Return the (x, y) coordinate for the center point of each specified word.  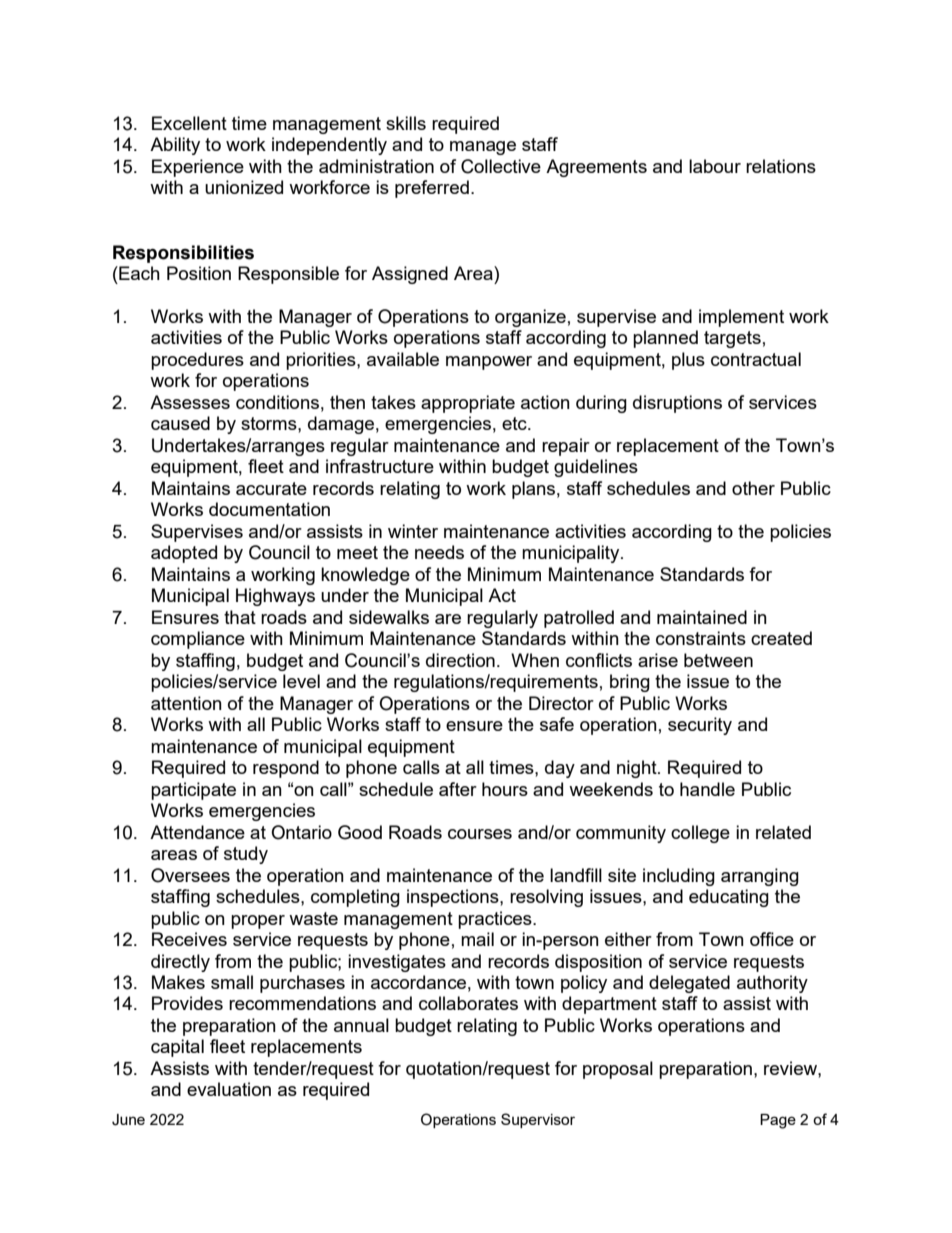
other (753, 488)
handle (707, 789)
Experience (198, 168)
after (458, 789)
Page (778, 1121)
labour (715, 166)
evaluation (229, 1089)
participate (193, 791)
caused (180, 423)
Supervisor (538, 1120)
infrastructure (380, 466)
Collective (501, 166)
